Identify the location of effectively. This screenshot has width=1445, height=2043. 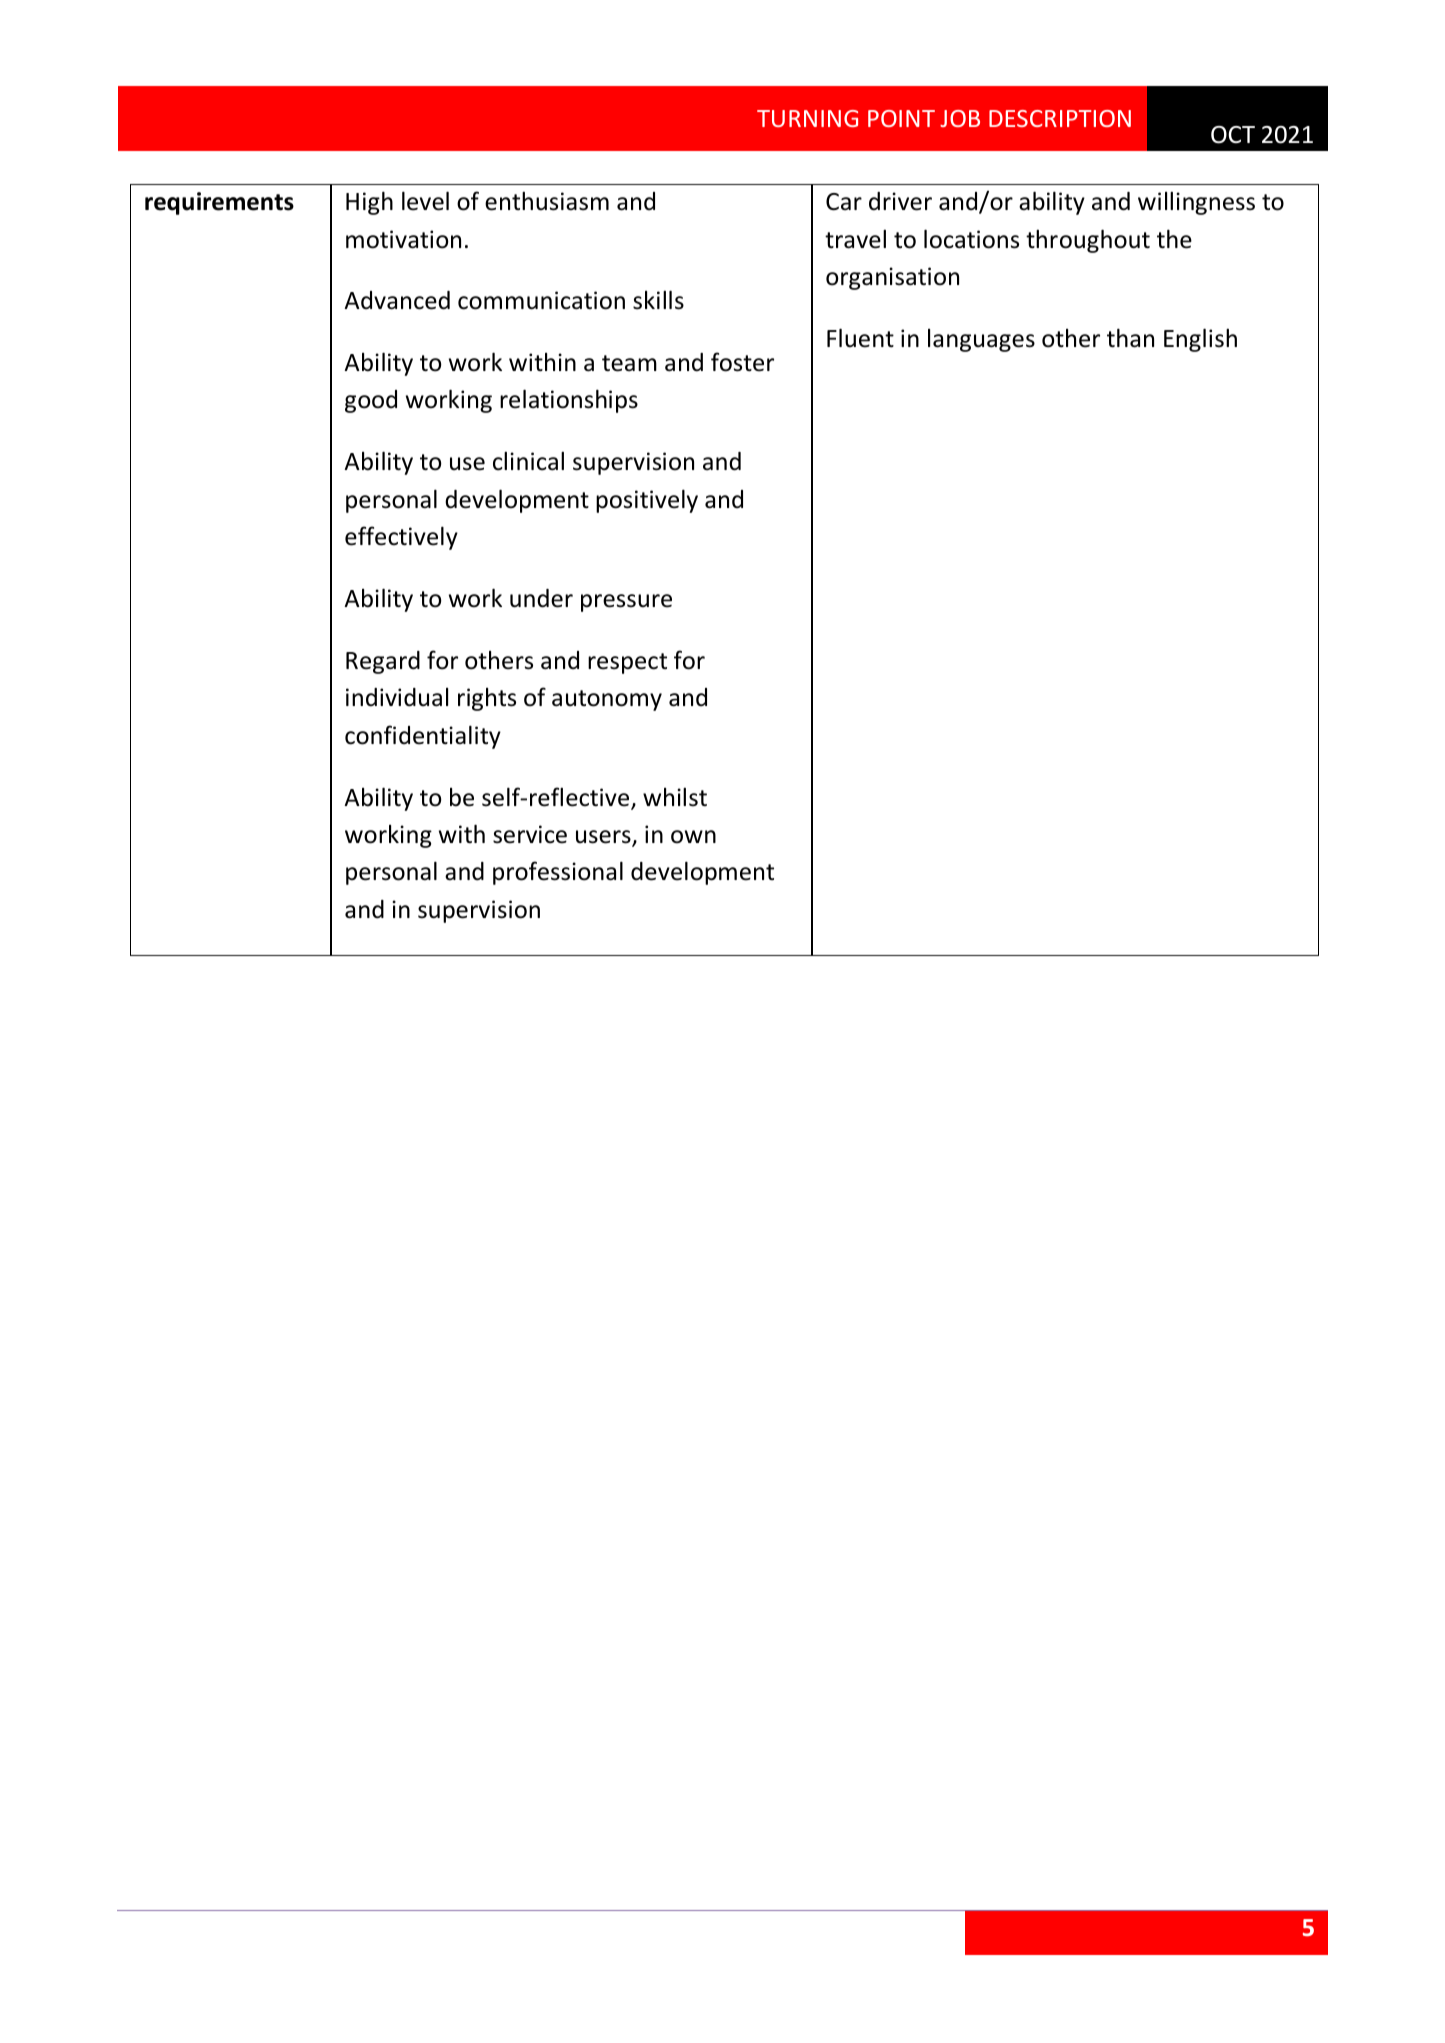
(401, 538).
